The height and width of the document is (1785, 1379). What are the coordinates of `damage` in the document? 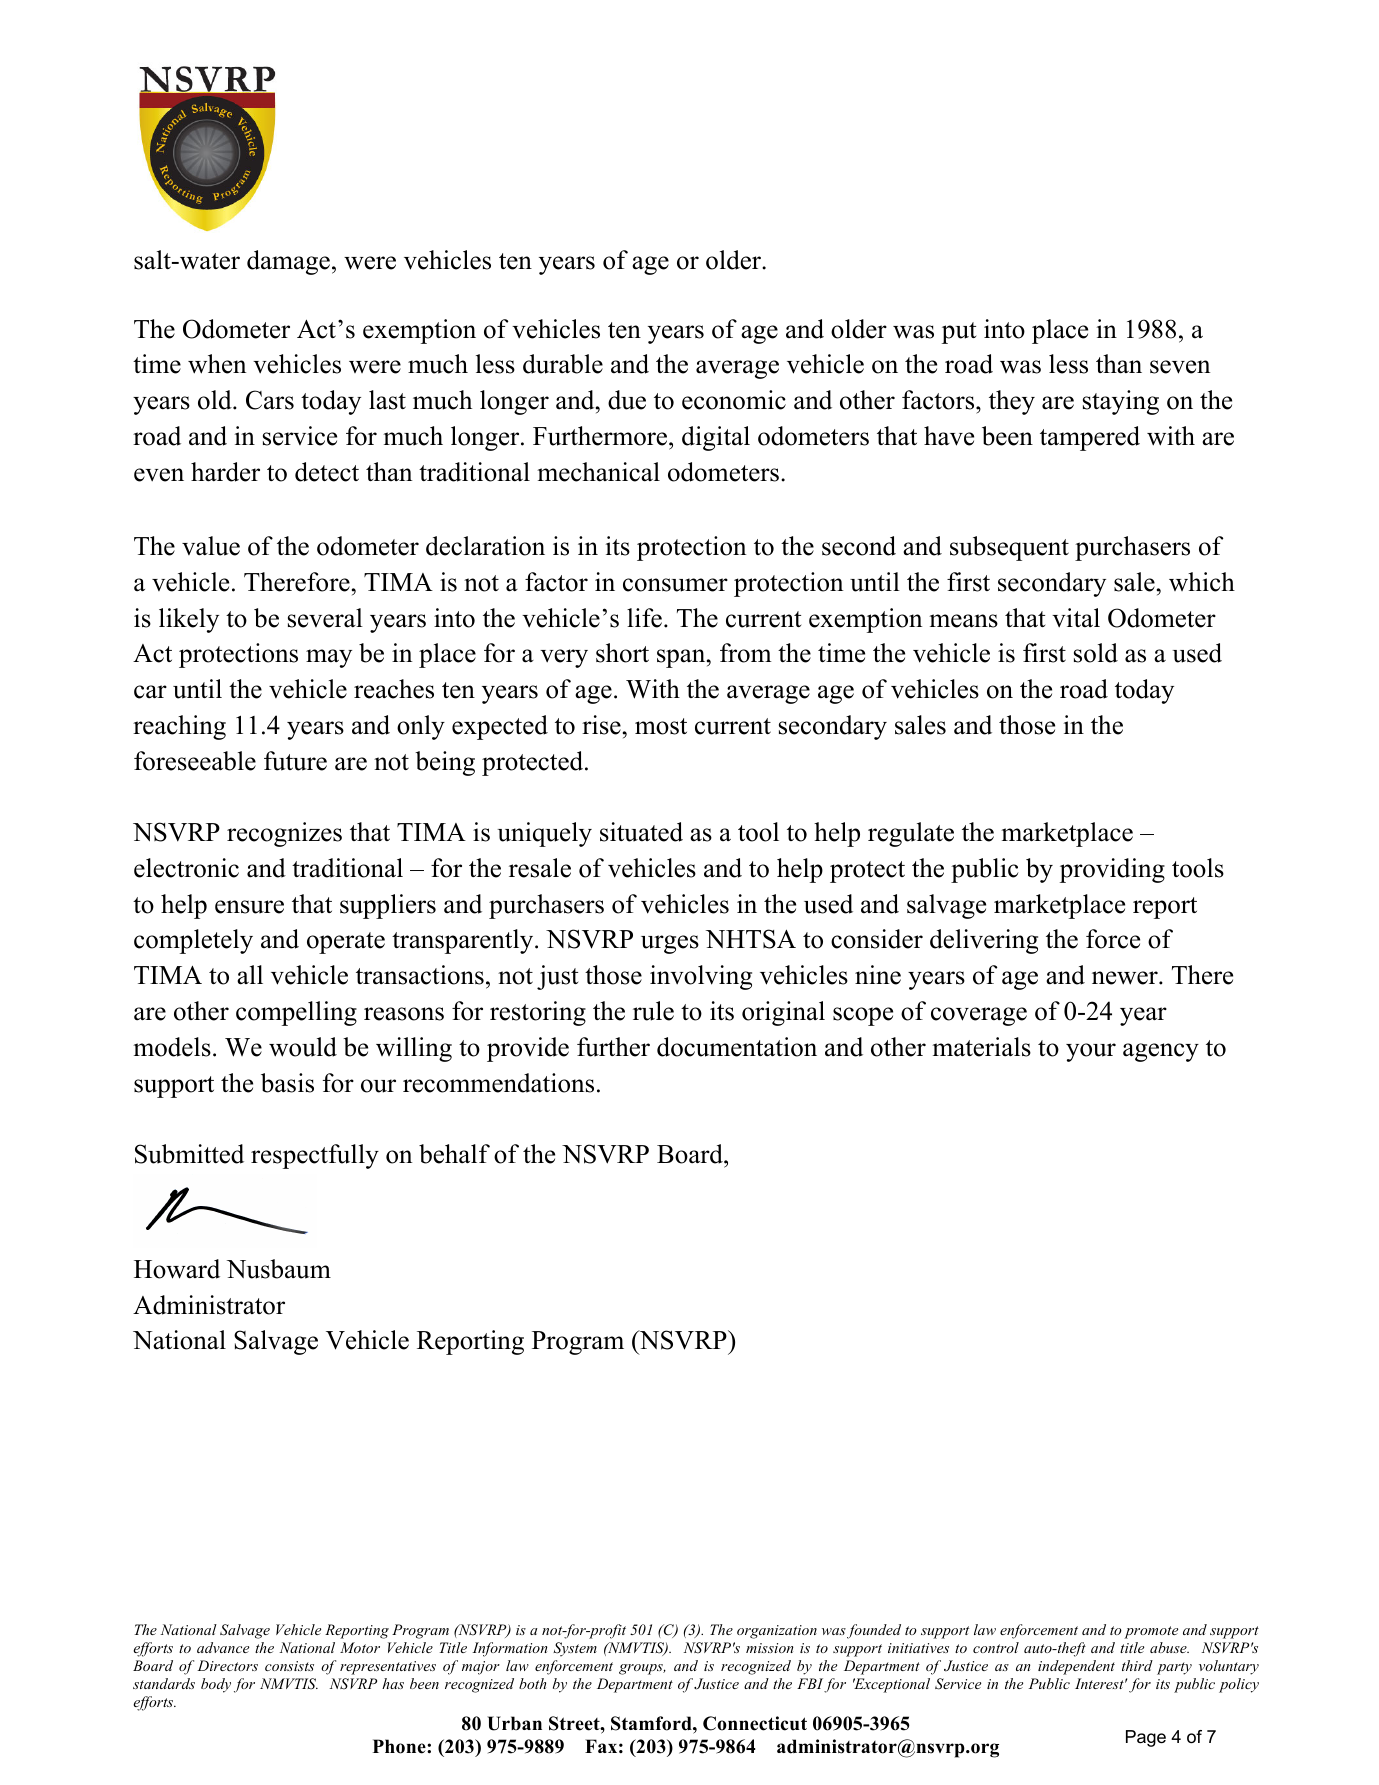 It's located at (288, 262).
